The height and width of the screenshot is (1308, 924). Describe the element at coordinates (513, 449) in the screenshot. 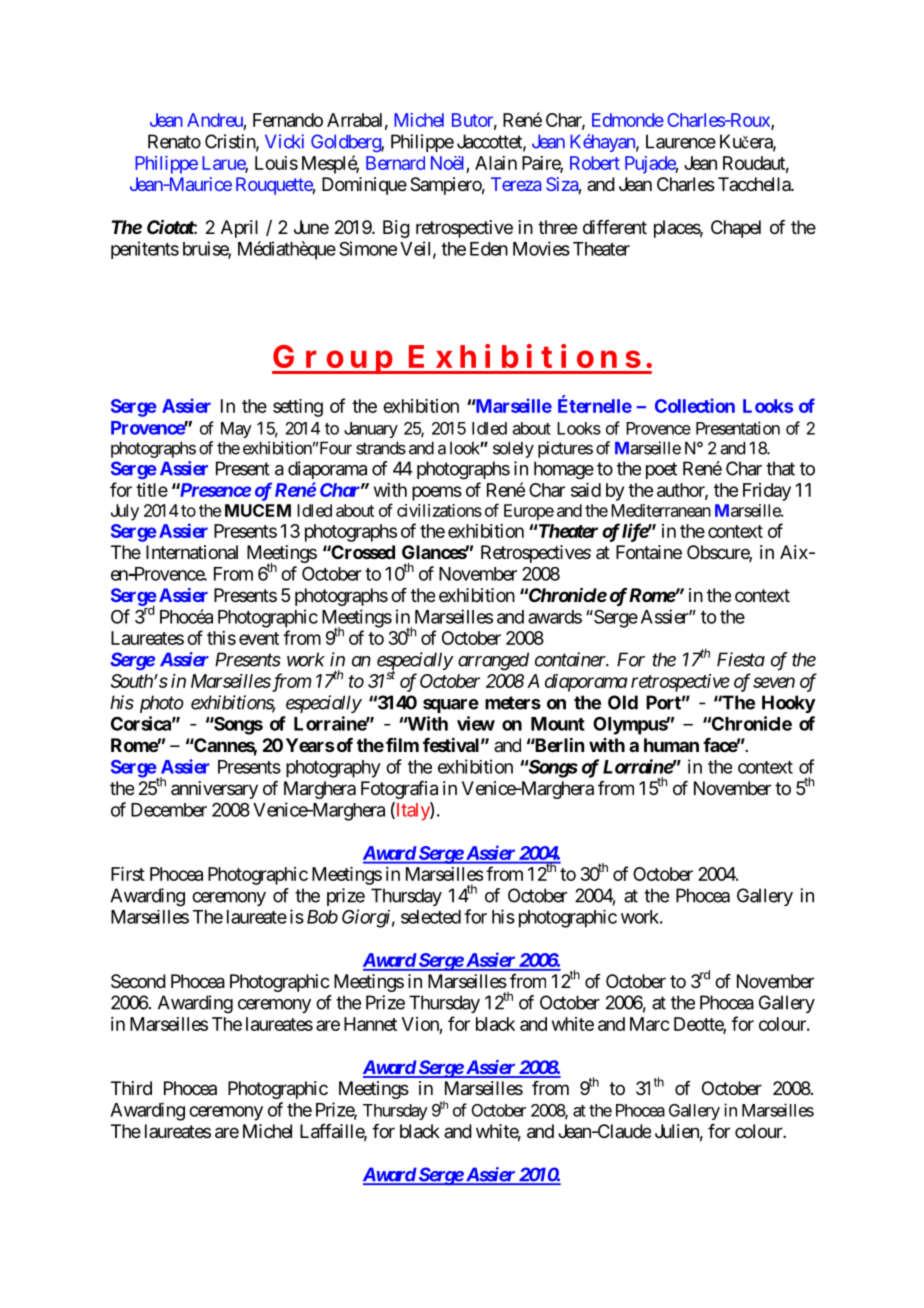

I see `solely` at that location.
